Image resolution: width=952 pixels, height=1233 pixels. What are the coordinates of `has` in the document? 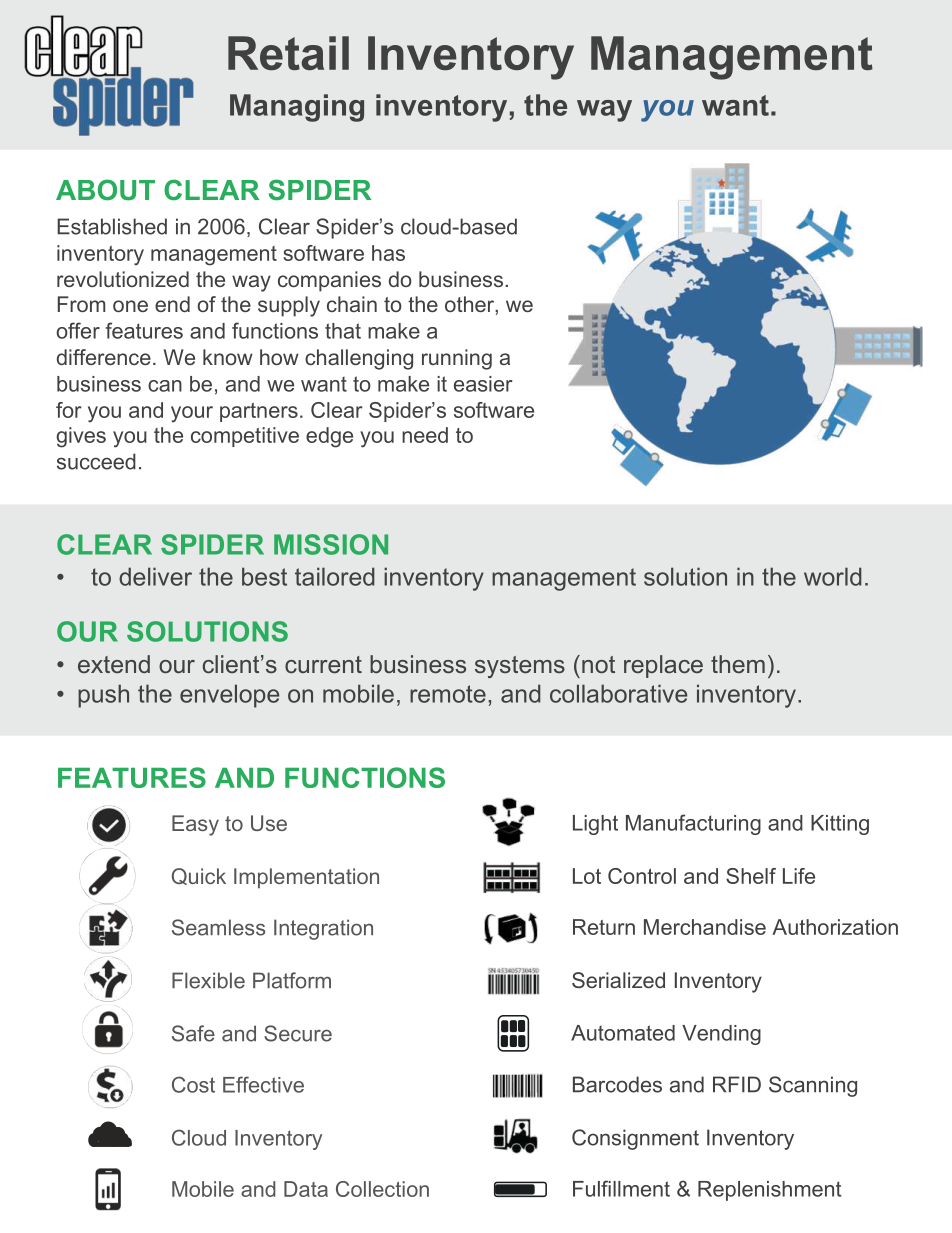 It's located at (388, 253).
